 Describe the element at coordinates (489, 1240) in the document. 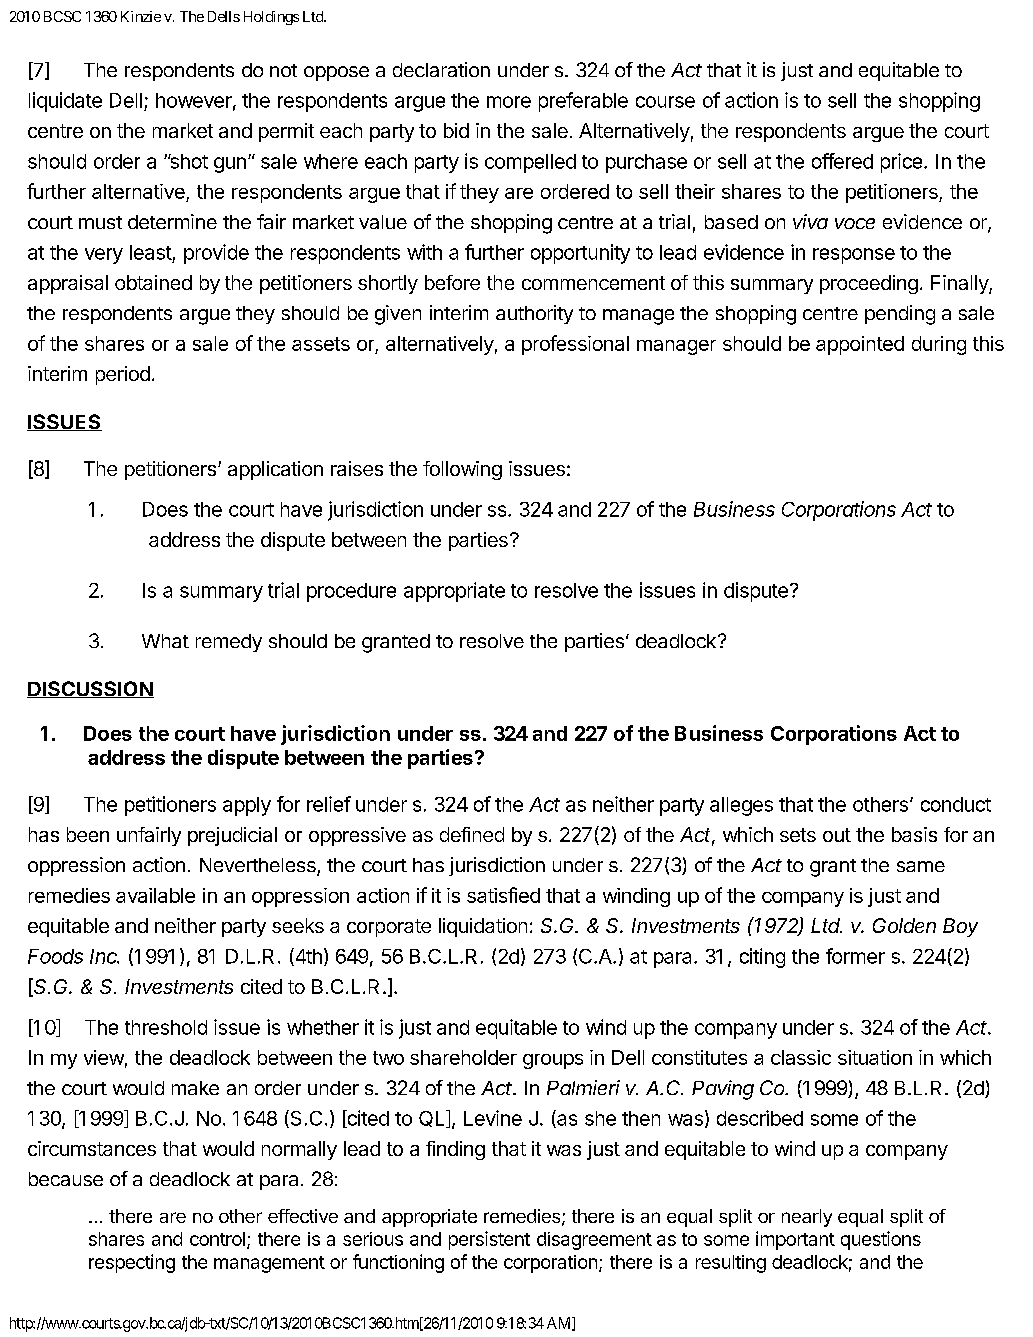

I see `persistent` at that location.
